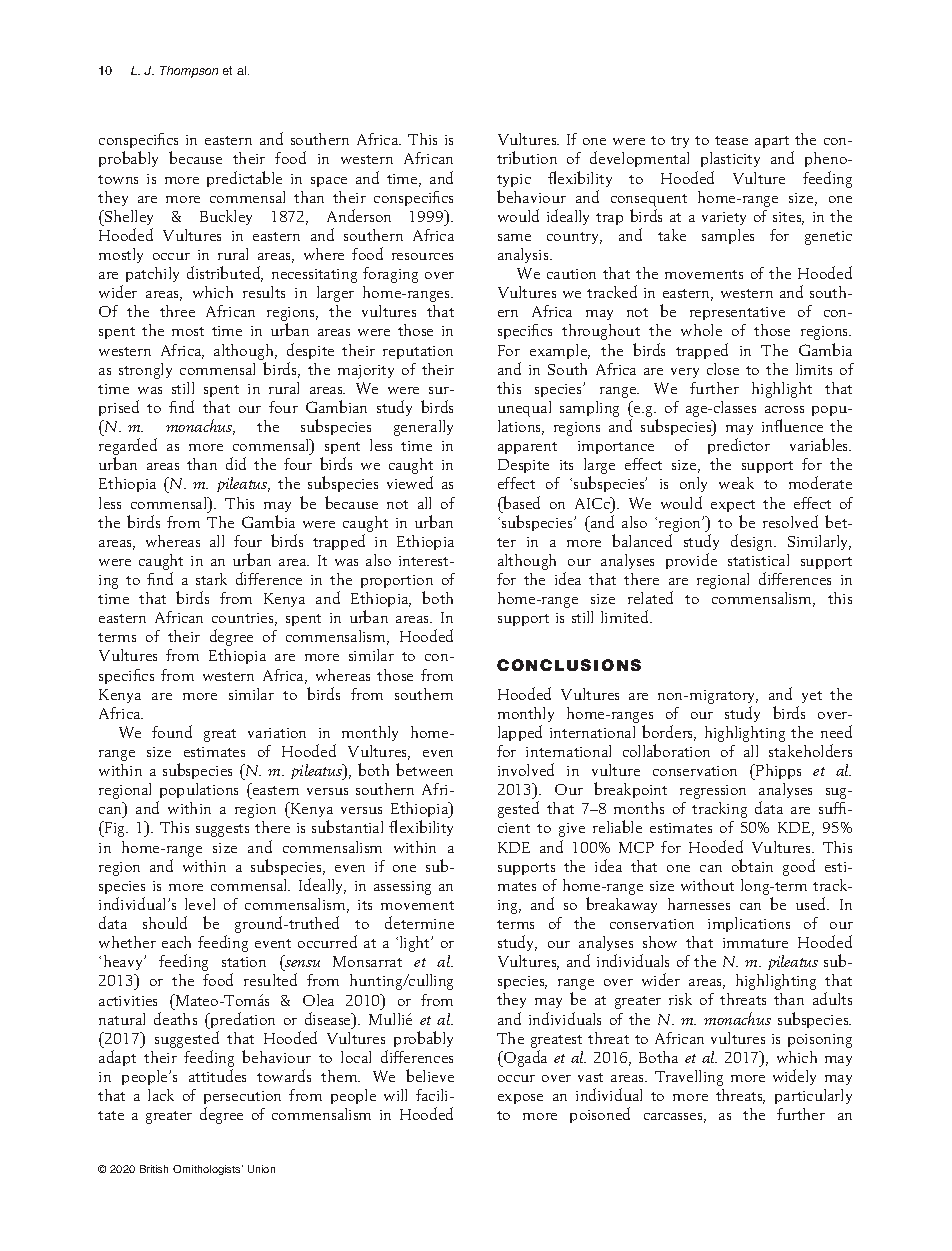  What do you see at coordinates (410, 482) in the screenshot?
I see `viewed` at bounding box center [410, 482].
